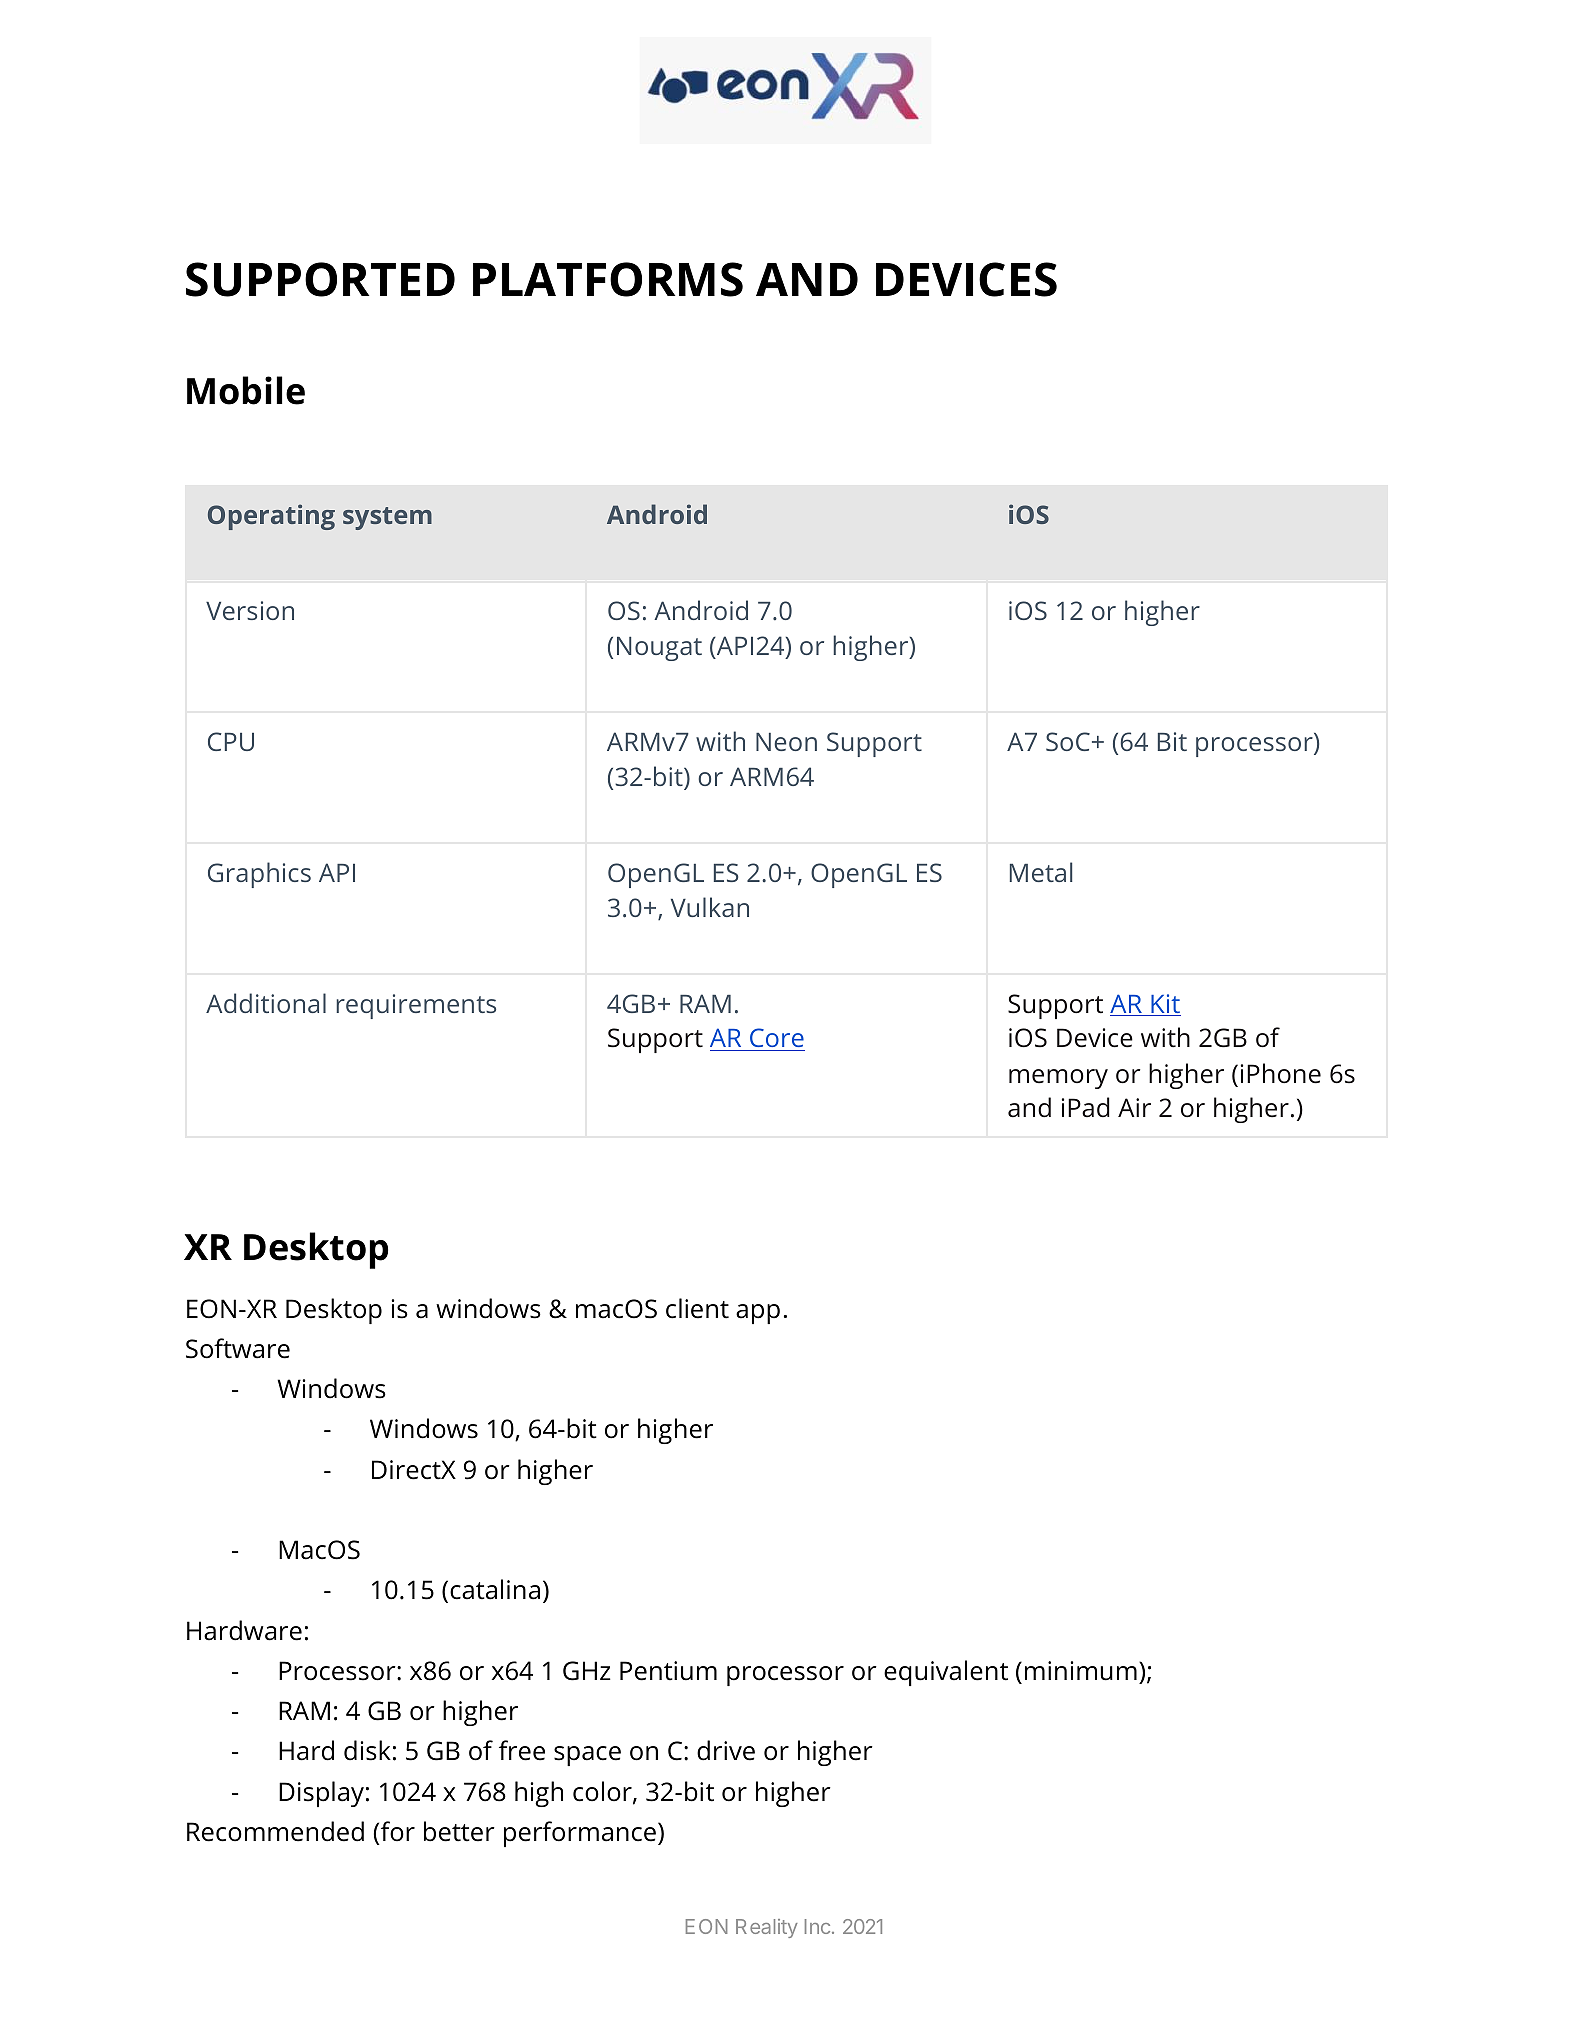 This screenshot has height=2034, width=1571. I want to click on Recommended, so click(275, 1831).
